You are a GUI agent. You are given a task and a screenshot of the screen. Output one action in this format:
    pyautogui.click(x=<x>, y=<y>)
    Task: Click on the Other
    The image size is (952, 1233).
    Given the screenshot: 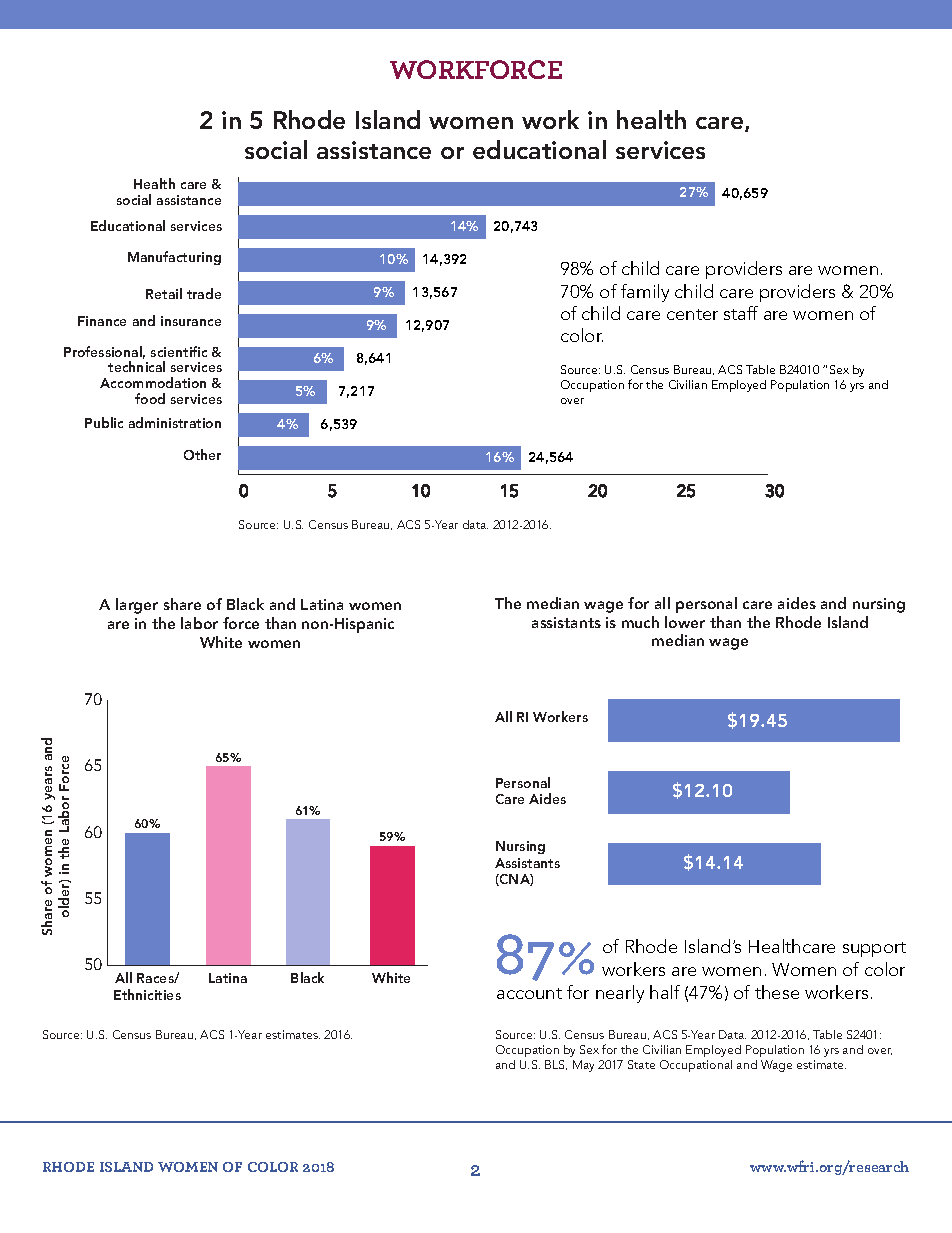 What is the action you would take?
    pyautogui.click(x=202, y=454)
